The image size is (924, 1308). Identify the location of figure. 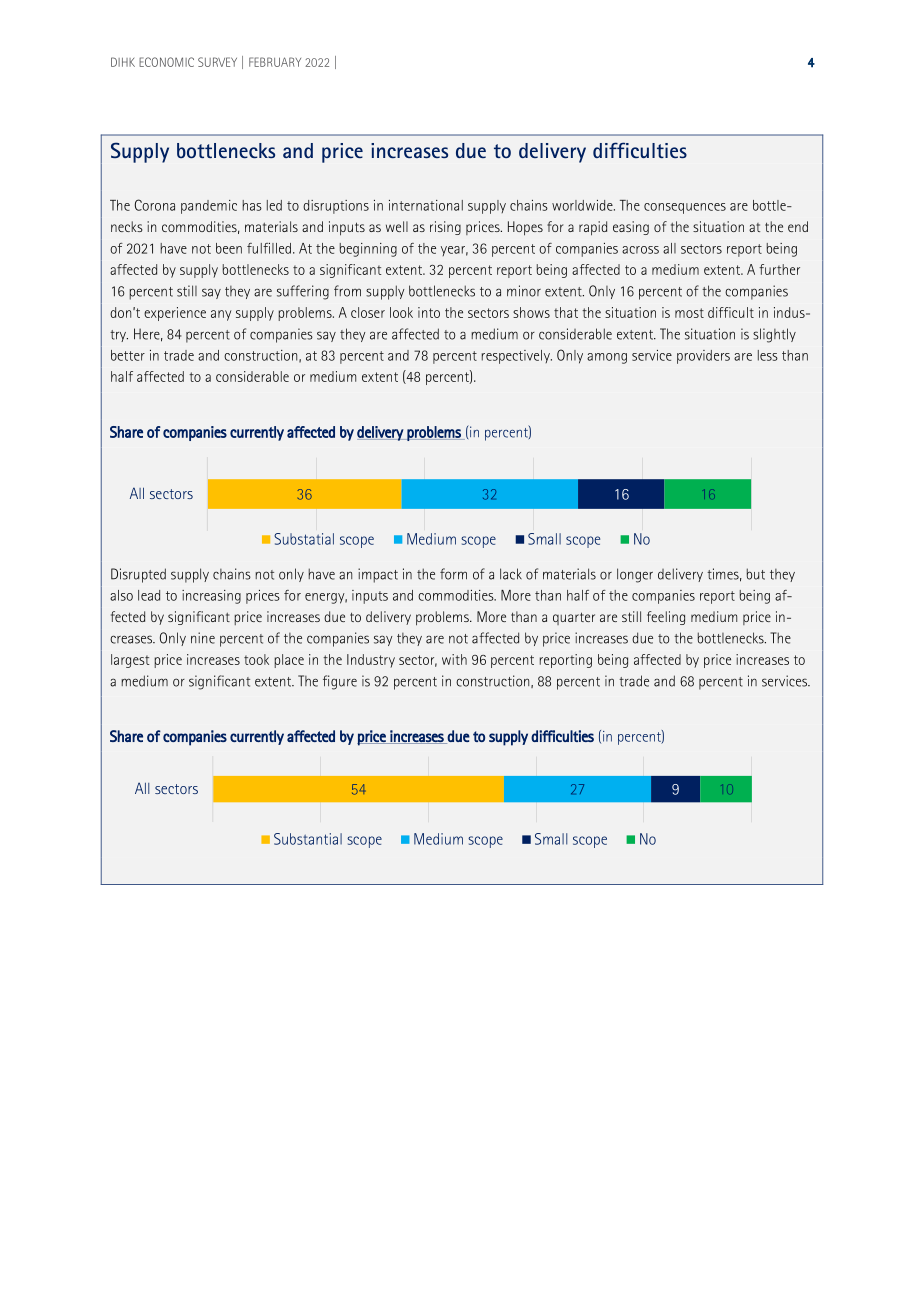
(340, 682).
